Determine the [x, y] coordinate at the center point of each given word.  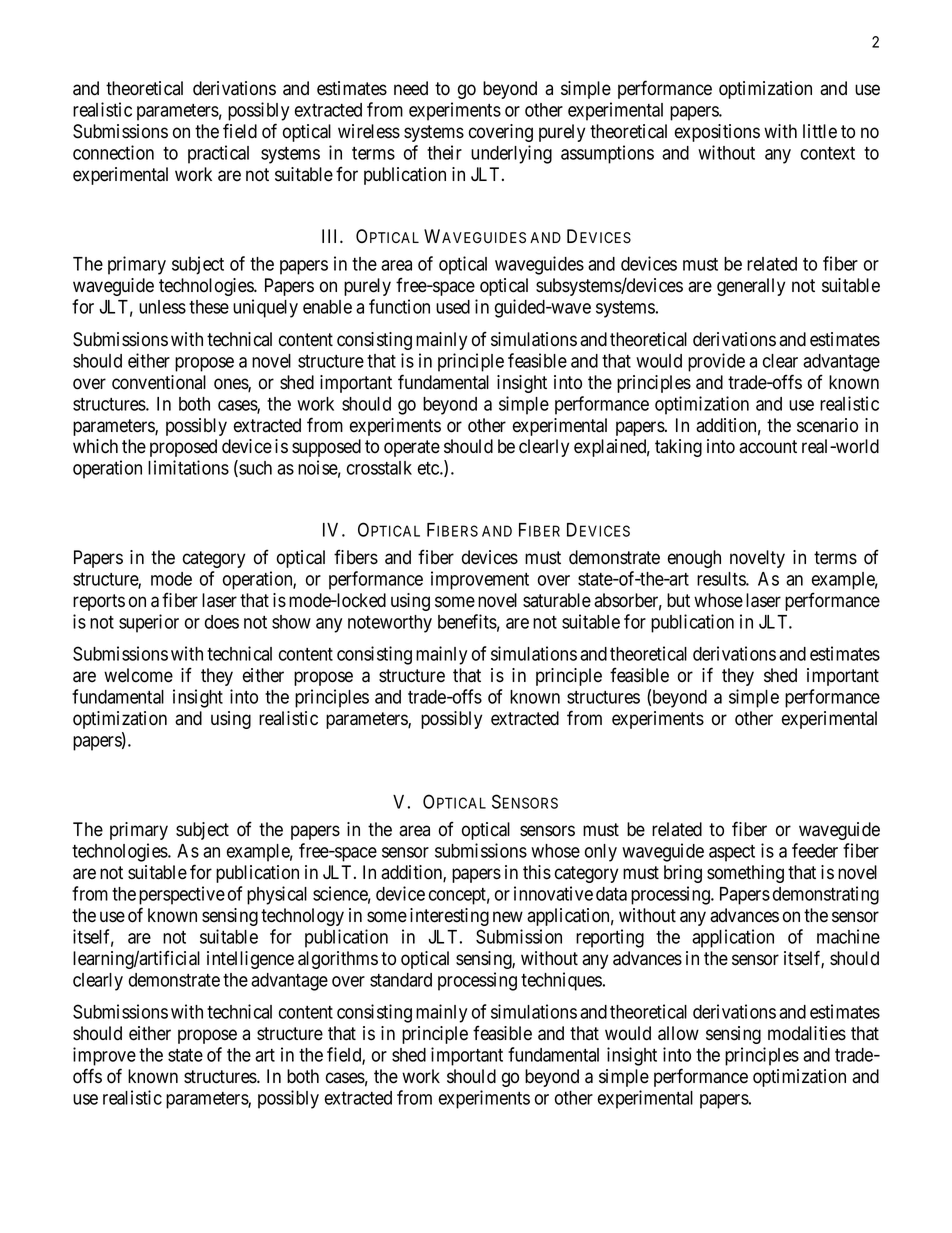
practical [218, 154]
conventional [159, 382]
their [444, 152]
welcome [138, 675]
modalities [807, 1033]
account [768, 447]
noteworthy [390, 624]
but [678, 600]
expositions [717, 133]
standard [401, 980]
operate [412, 448]
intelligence [250, 960]
